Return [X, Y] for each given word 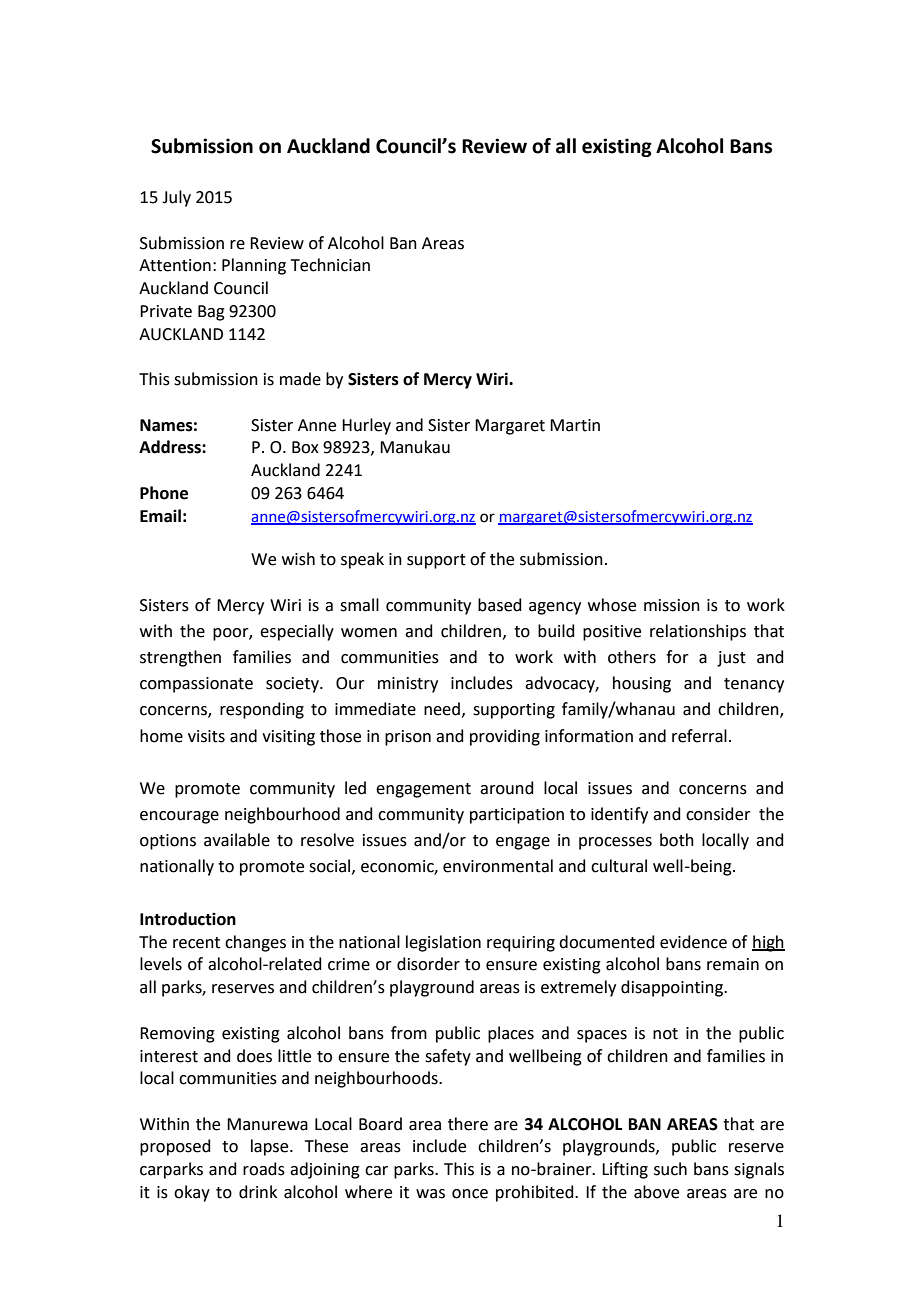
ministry [408, 685]
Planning [254, 266]
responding [262, 710]
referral [699, 736]
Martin [575, 425]
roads [264, 1169]
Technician [330, 265]
